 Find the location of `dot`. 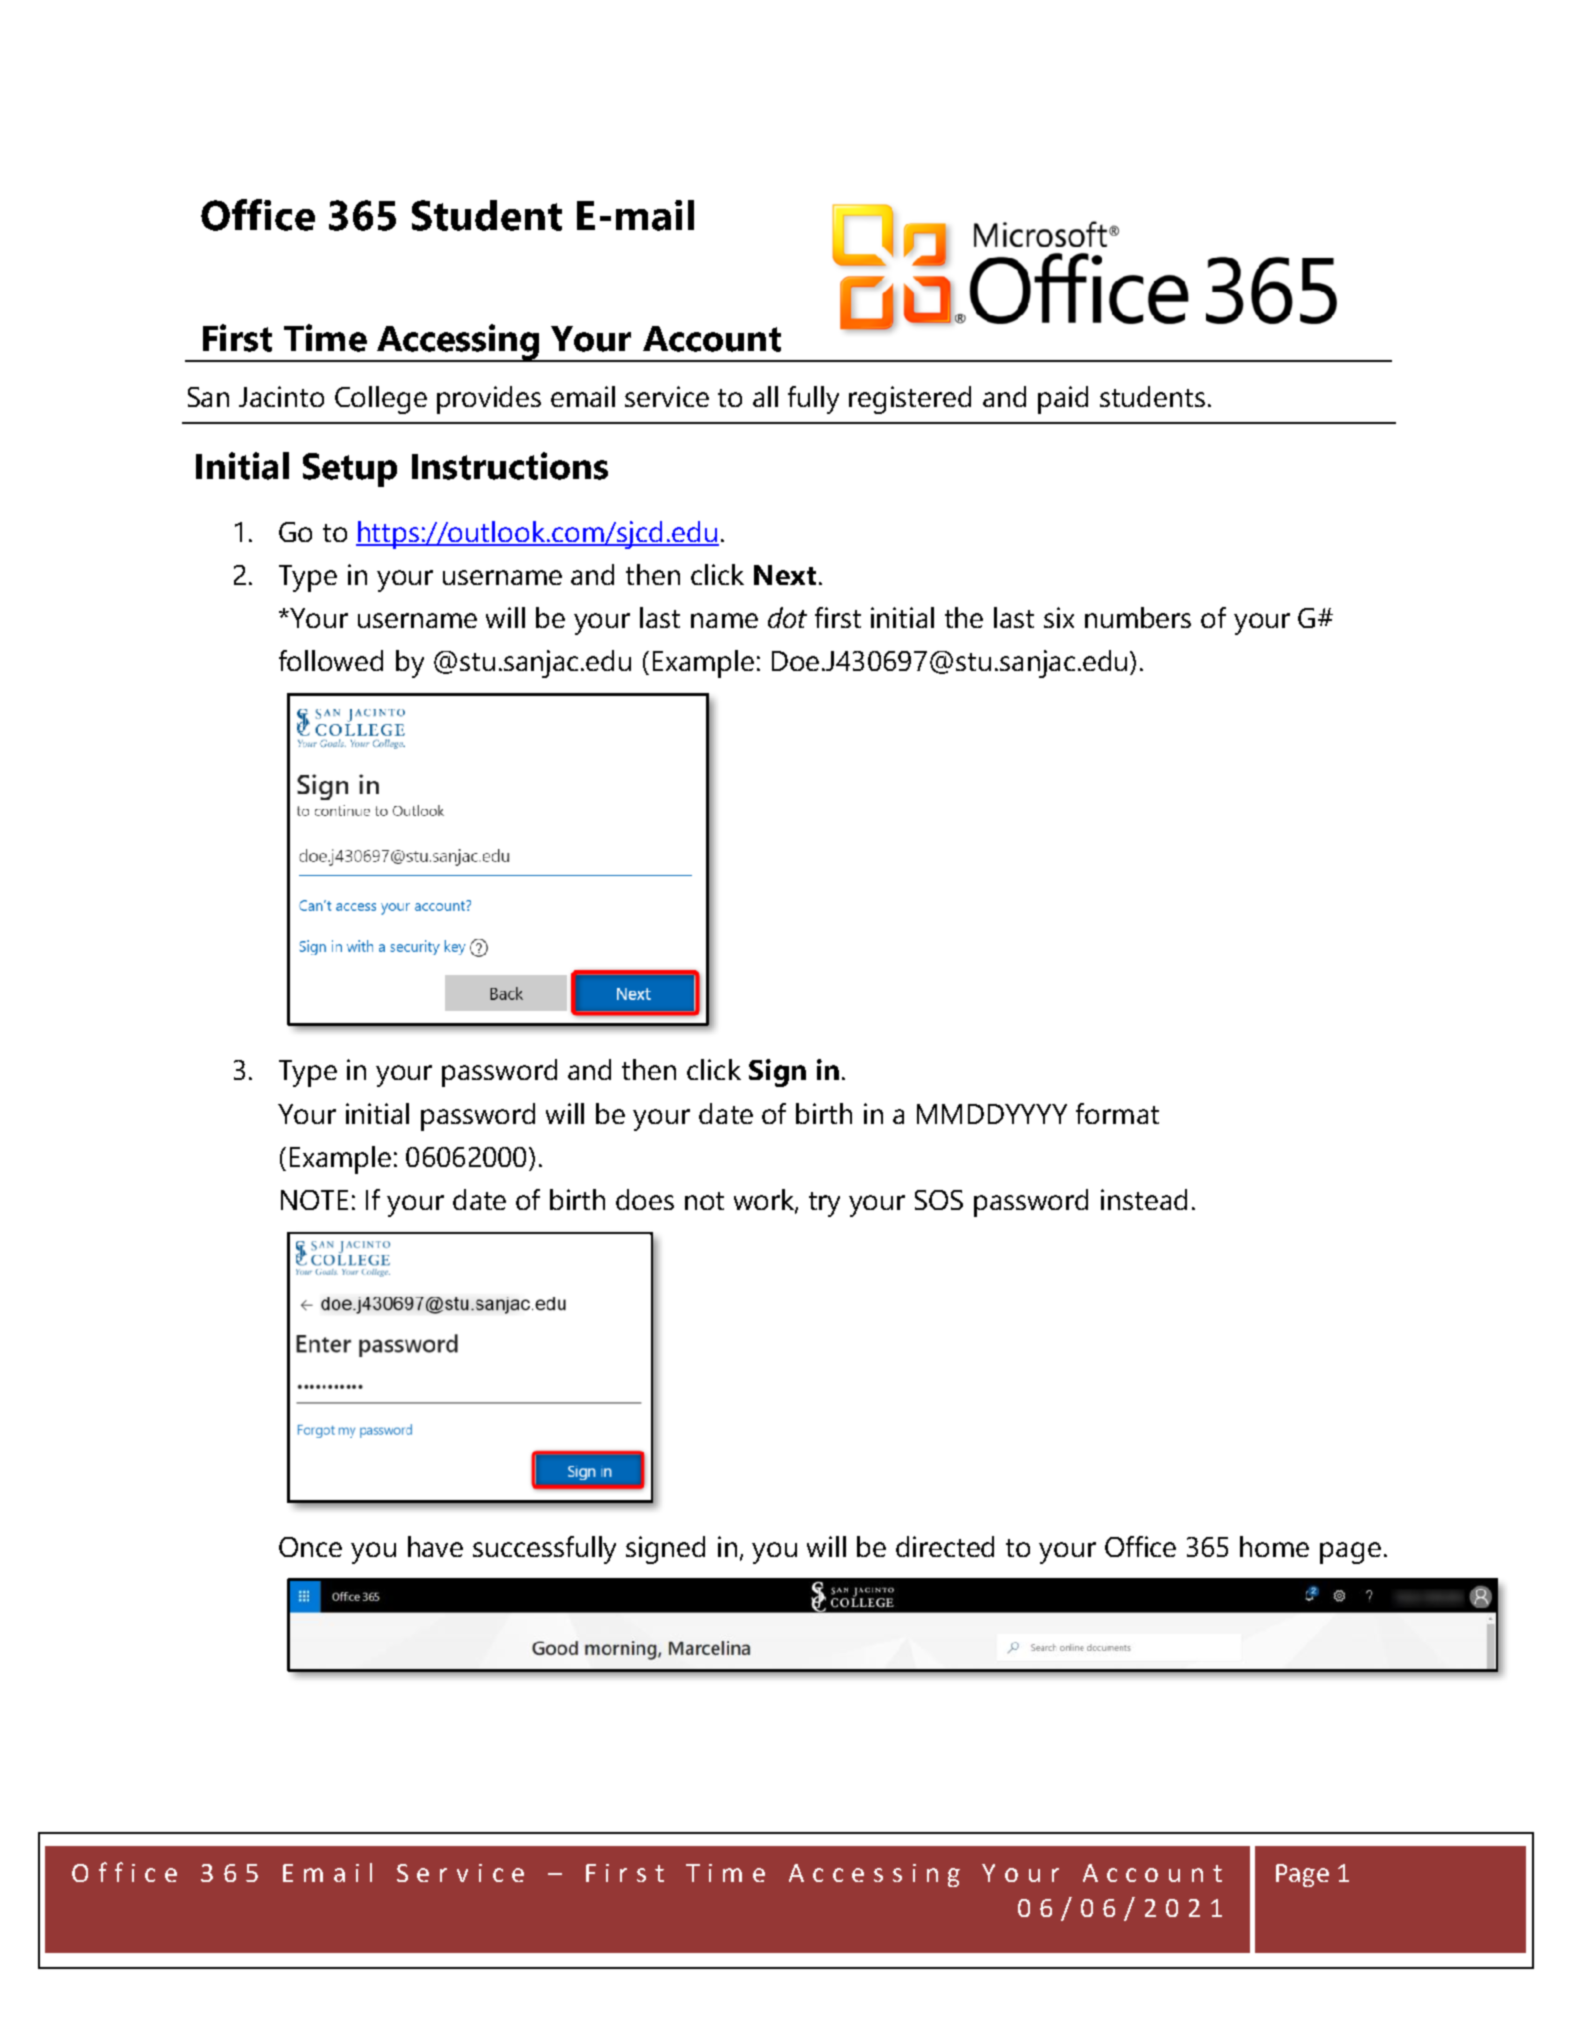

dot is located at coordinates (787, 617).
